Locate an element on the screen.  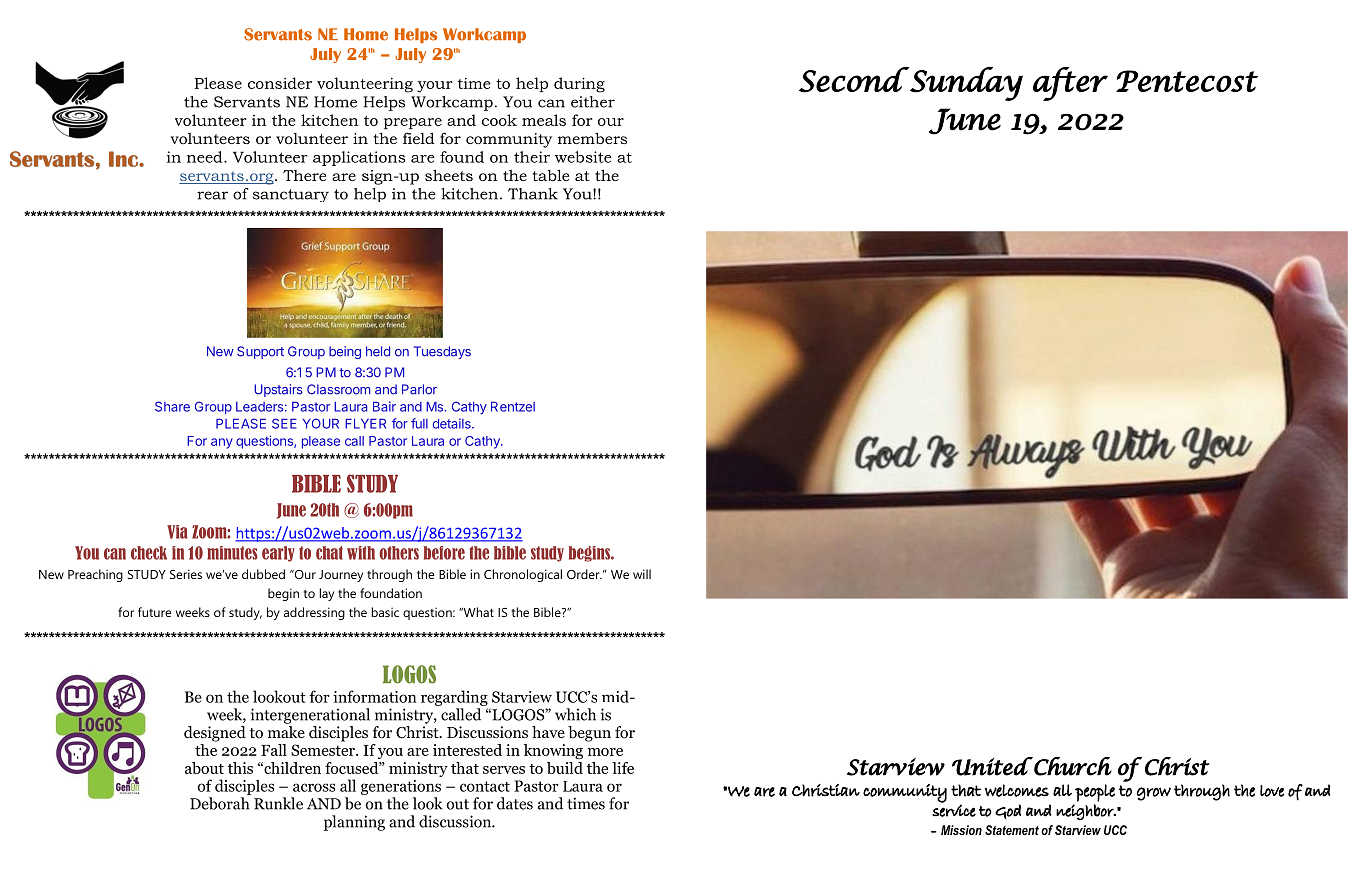
Support is located at coordinates (260, 352).
